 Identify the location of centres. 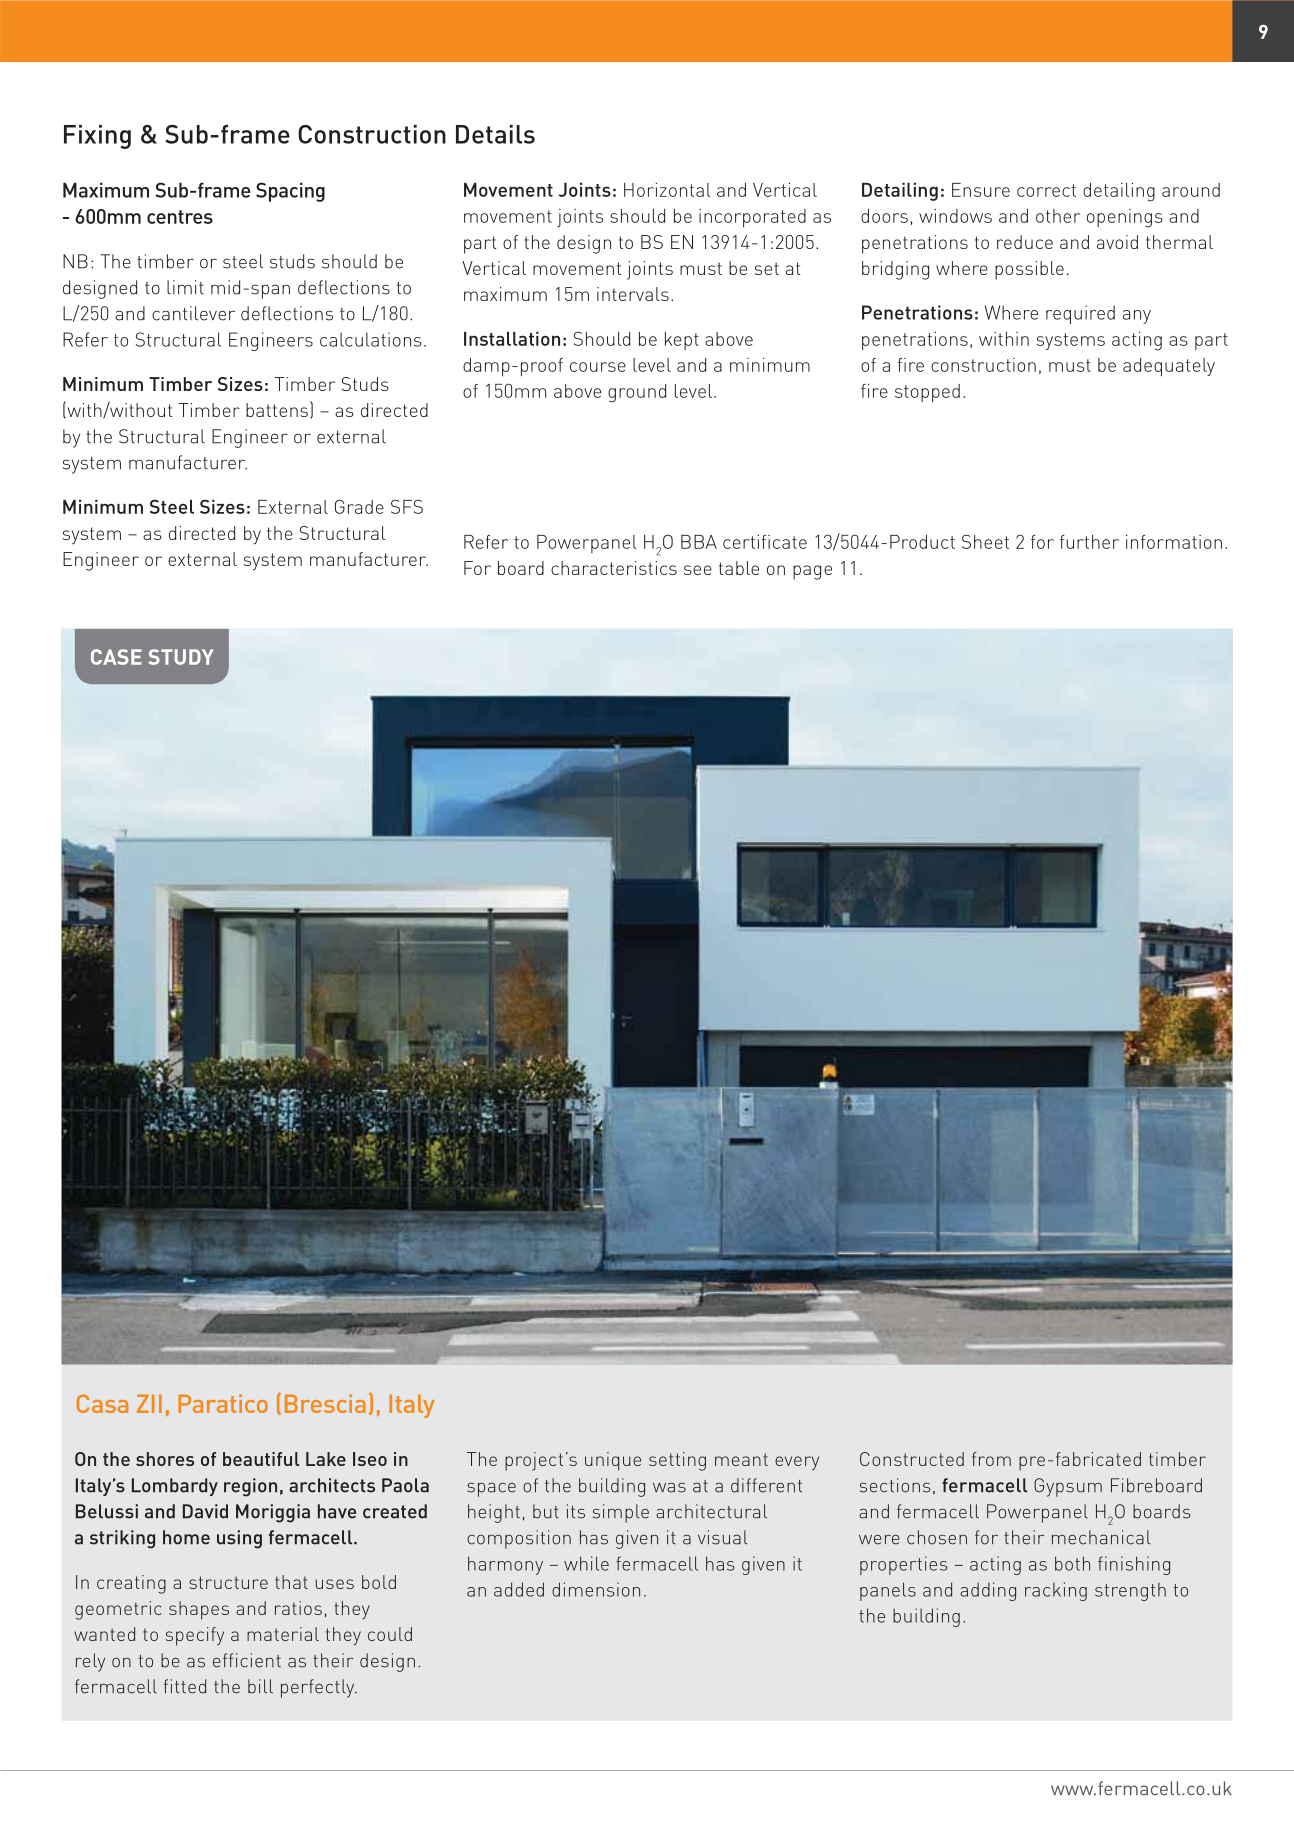
(180, 217).
